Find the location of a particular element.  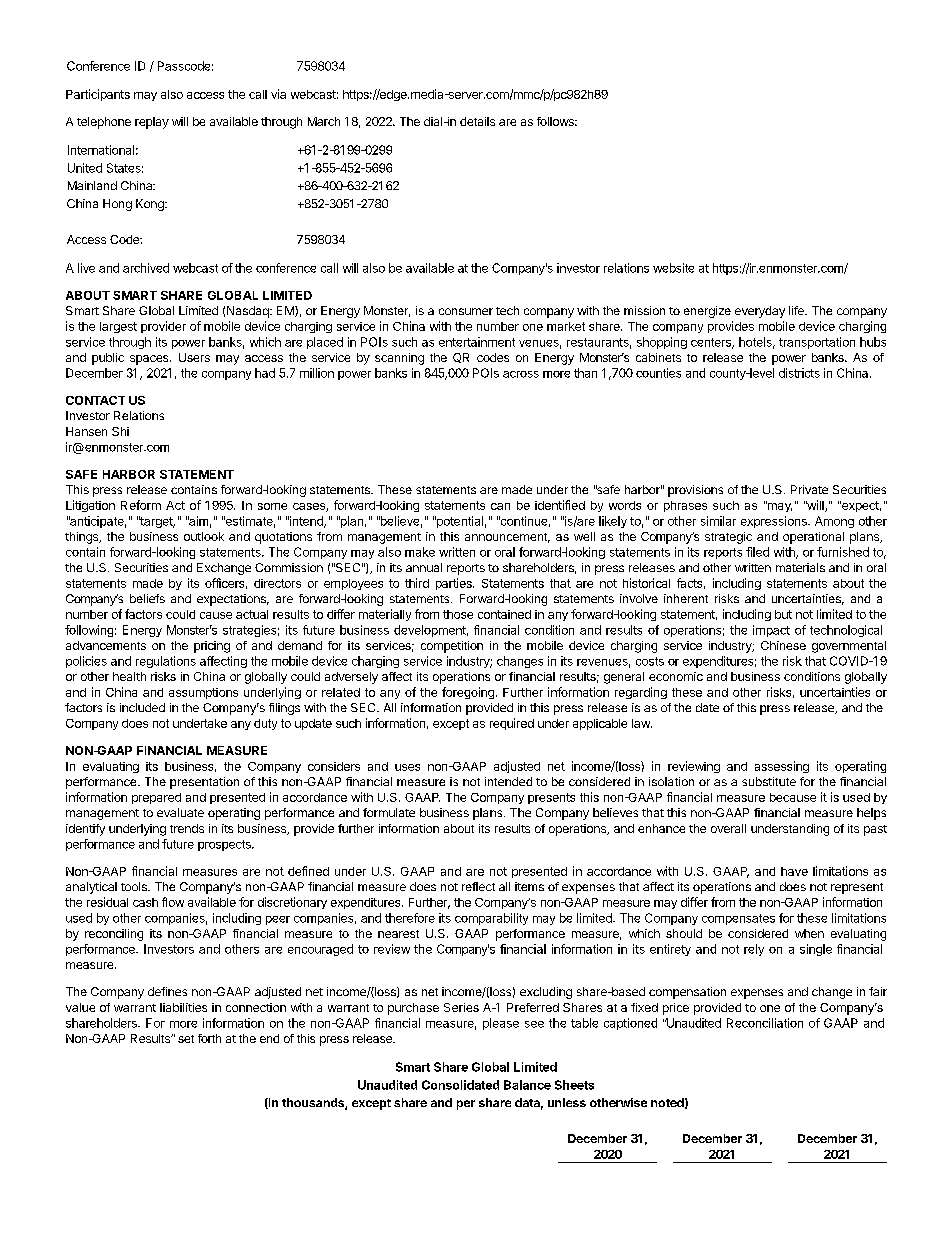

website is located at coordinates (673, 268).
